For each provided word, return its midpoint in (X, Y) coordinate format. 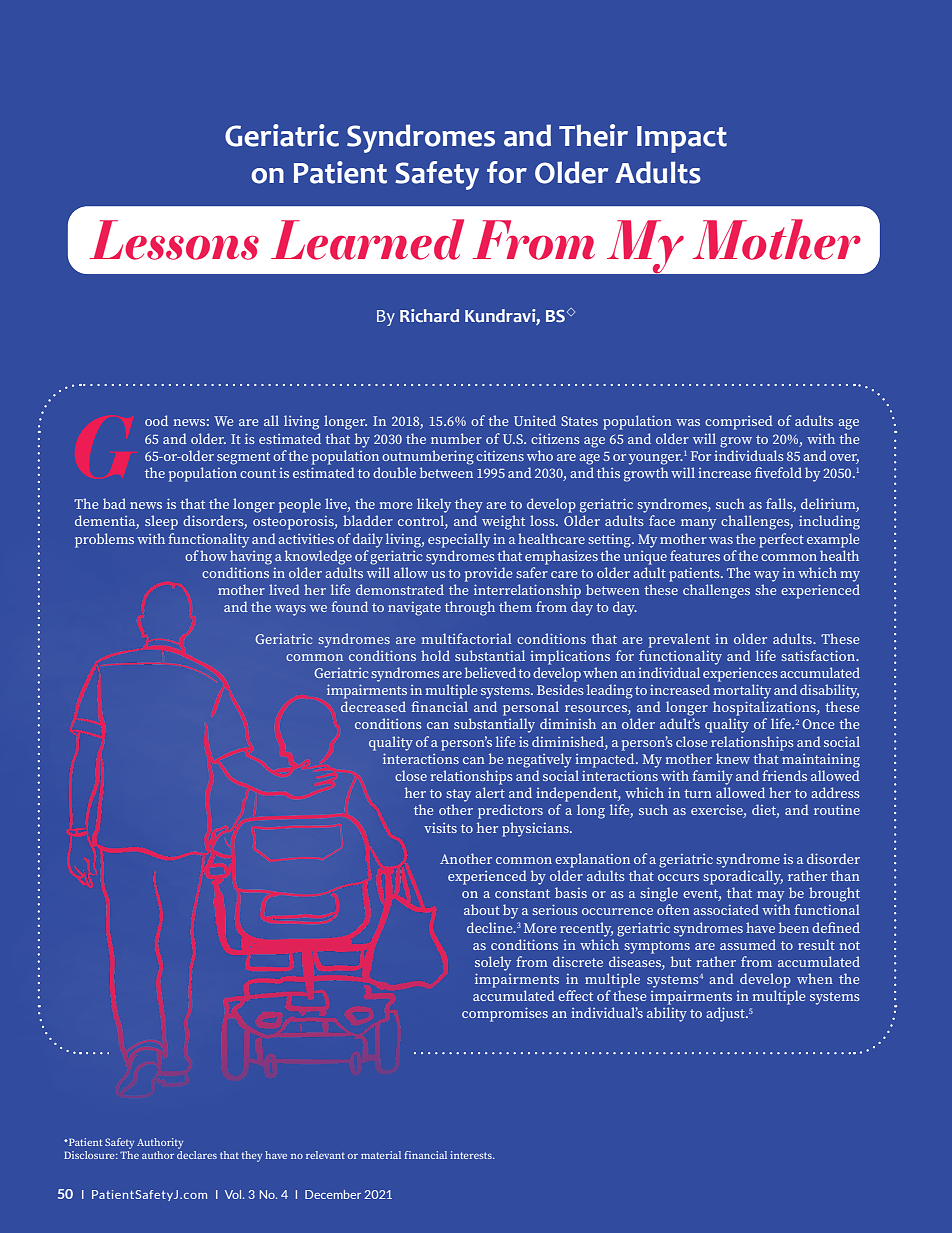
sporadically (743, 877)
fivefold (778, 472)
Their (593, 135)
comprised (739, 422)
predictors (510, 811)
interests (472, 1155)
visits (440, 828)
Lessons (174, 240)
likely (434, 505)
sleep (161, 522)
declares (197, 1155)
